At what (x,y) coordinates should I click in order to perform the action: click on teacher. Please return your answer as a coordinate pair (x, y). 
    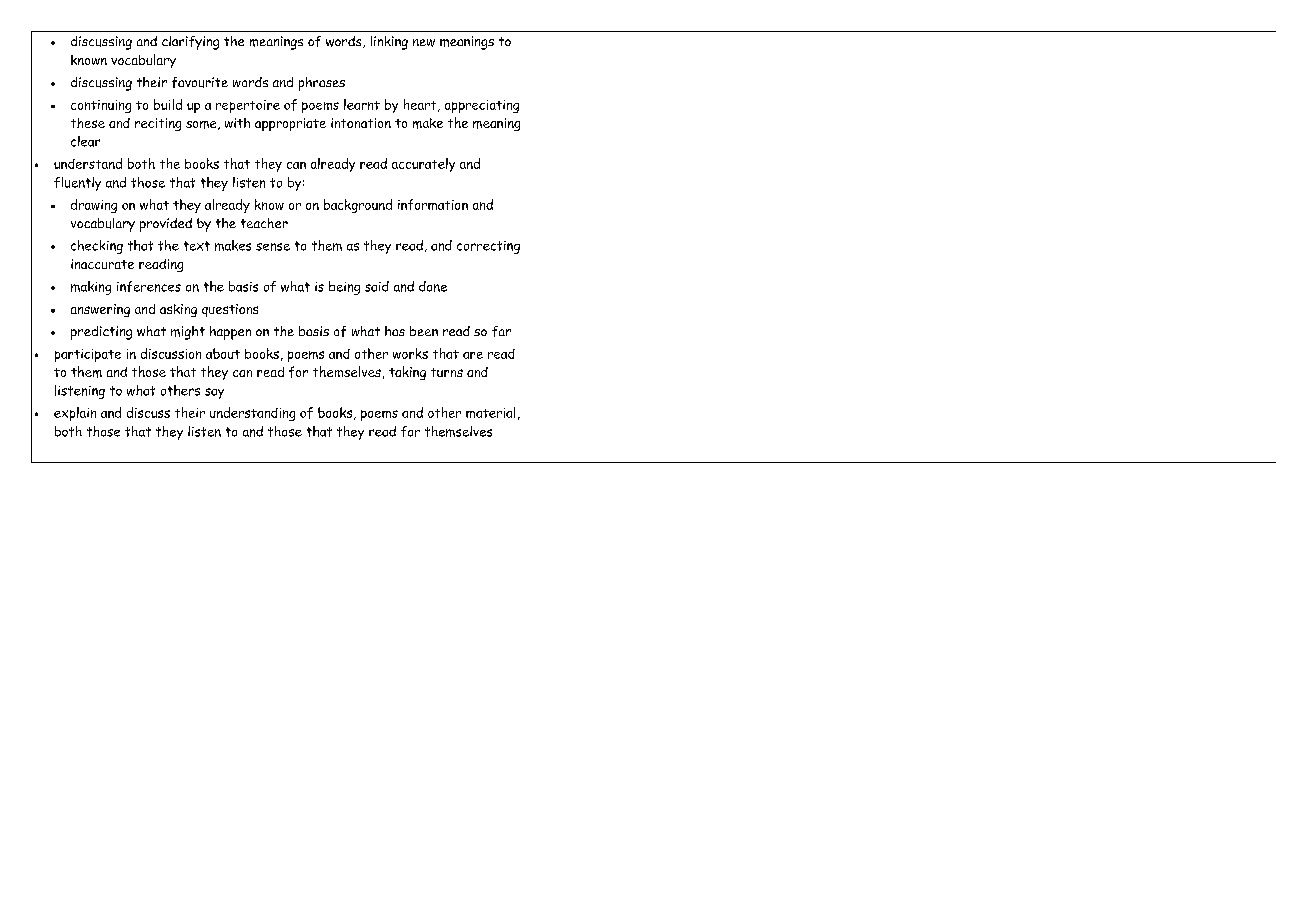
    Looking at the image, I should click on (264, 223).
